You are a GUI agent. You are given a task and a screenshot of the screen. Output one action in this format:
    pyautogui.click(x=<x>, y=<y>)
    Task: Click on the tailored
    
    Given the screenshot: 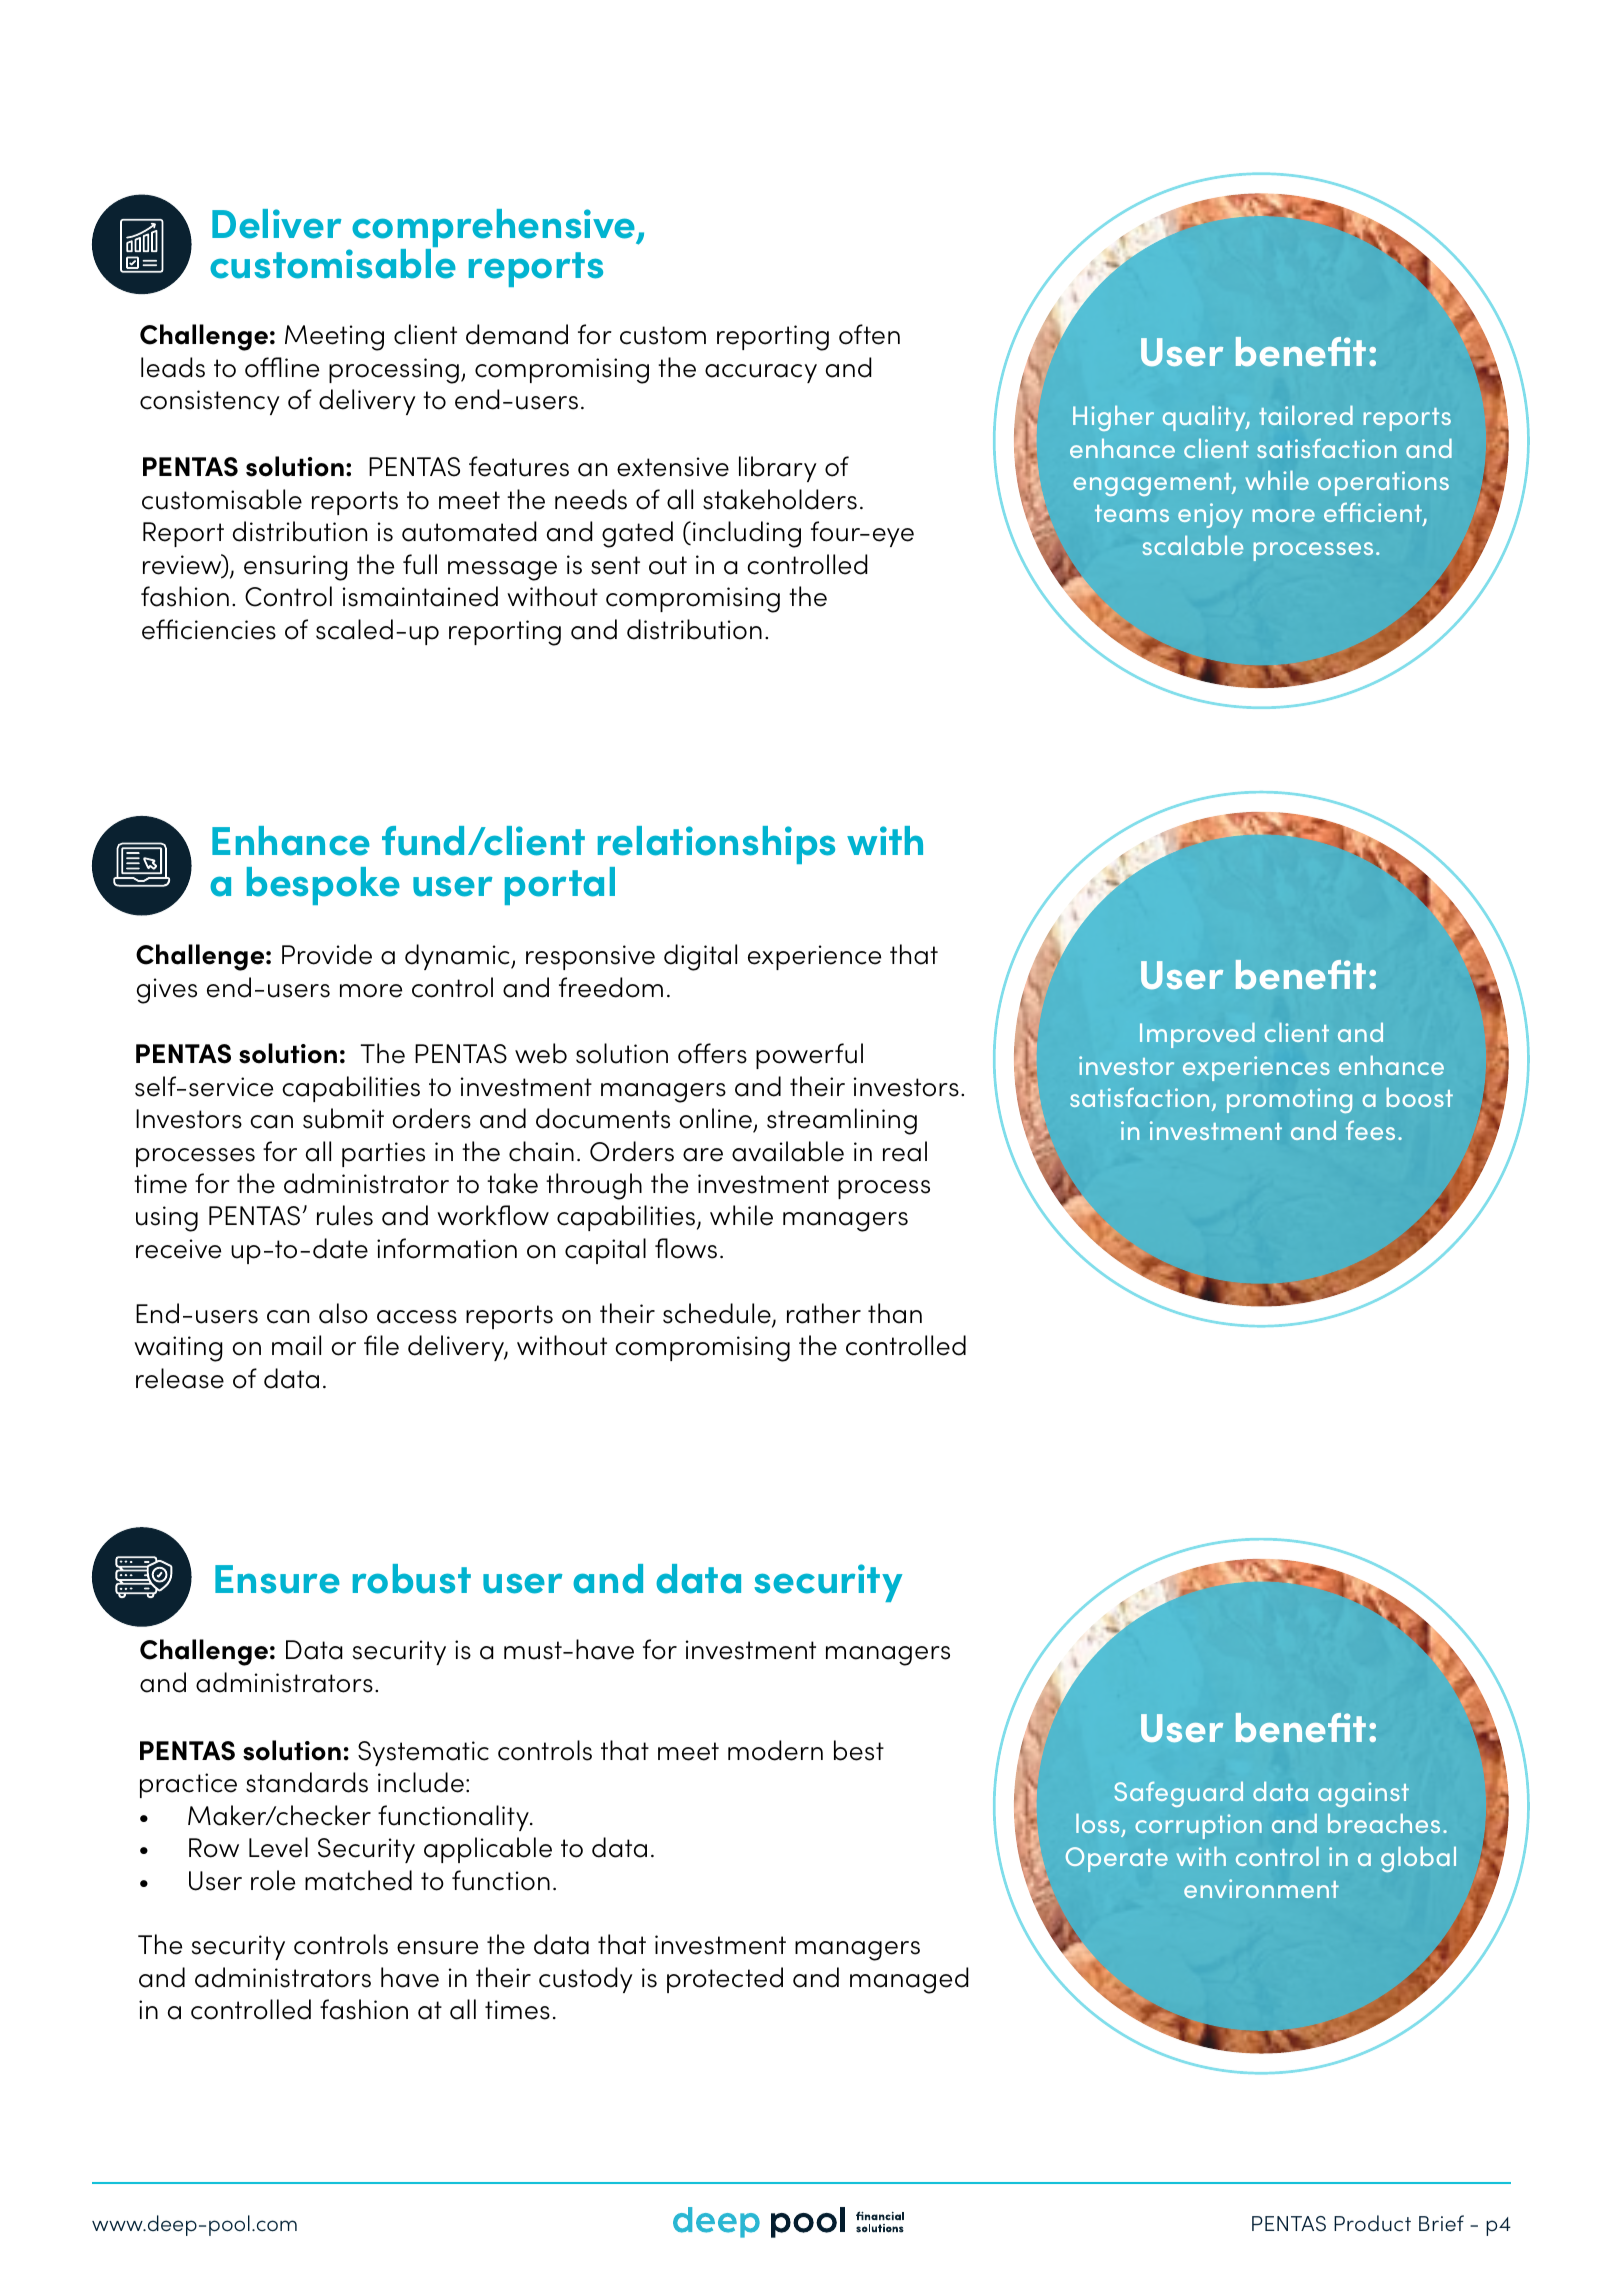 What is the action you would take?
    pyautogui.click(x=1306, y=415)
